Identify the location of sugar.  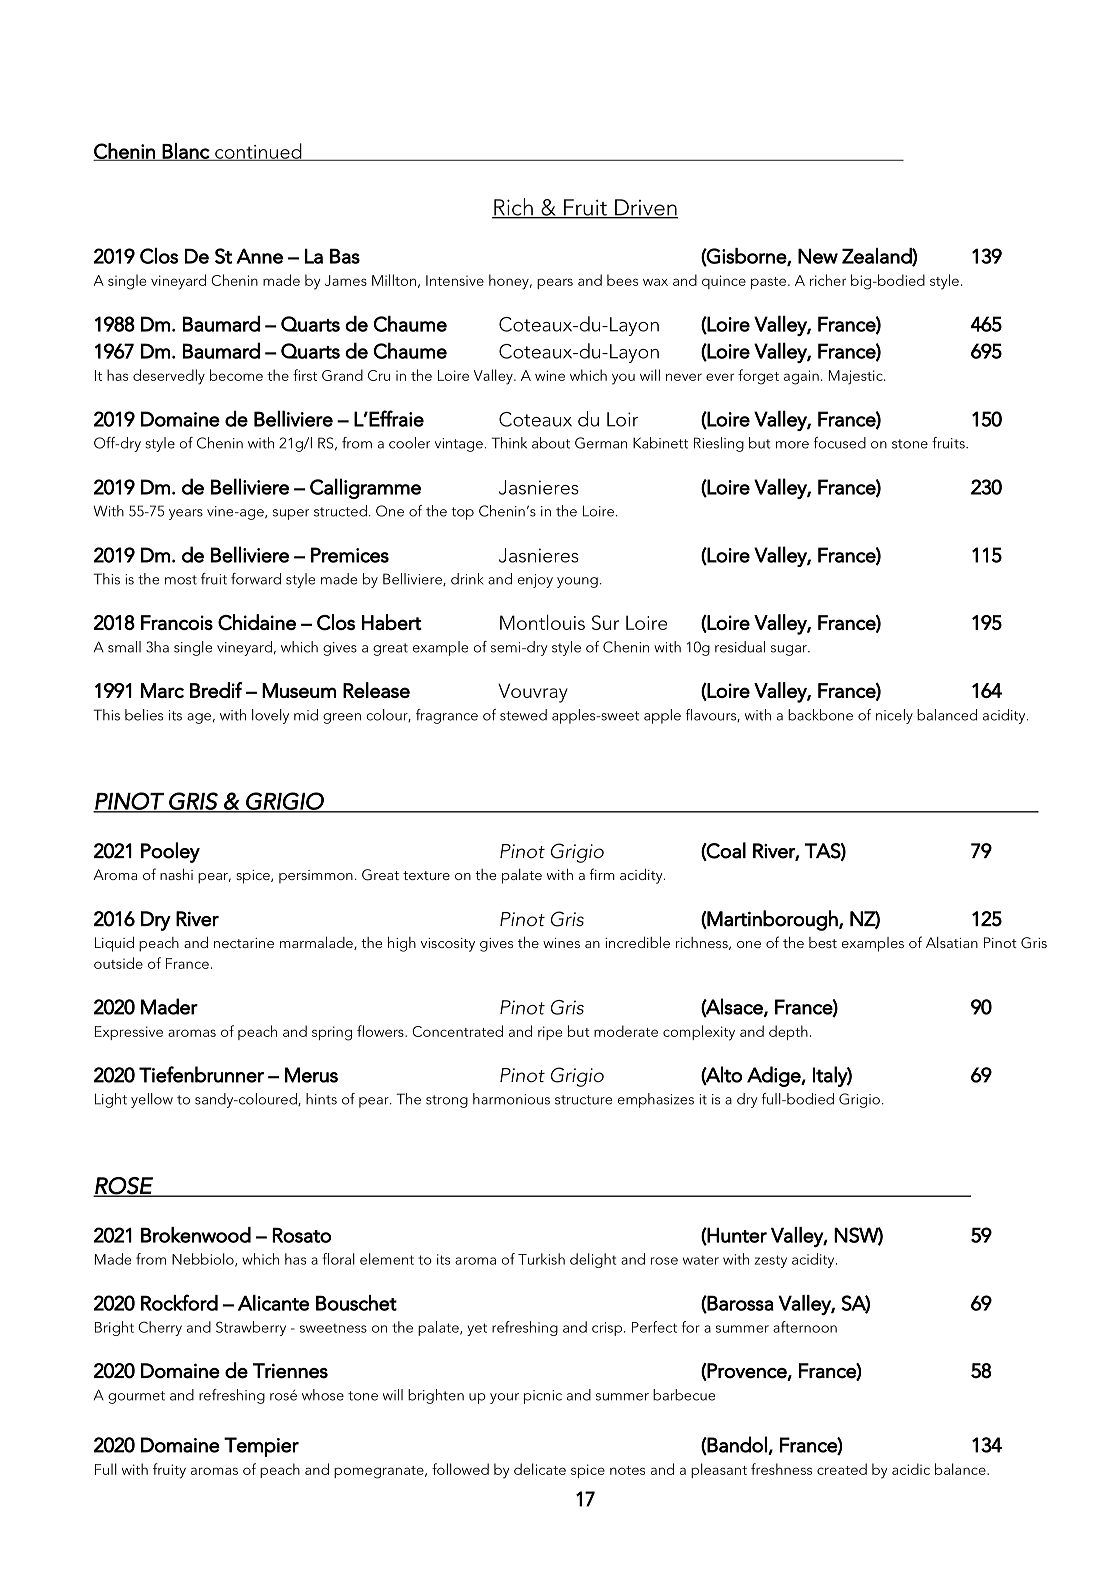
(790, 650).
